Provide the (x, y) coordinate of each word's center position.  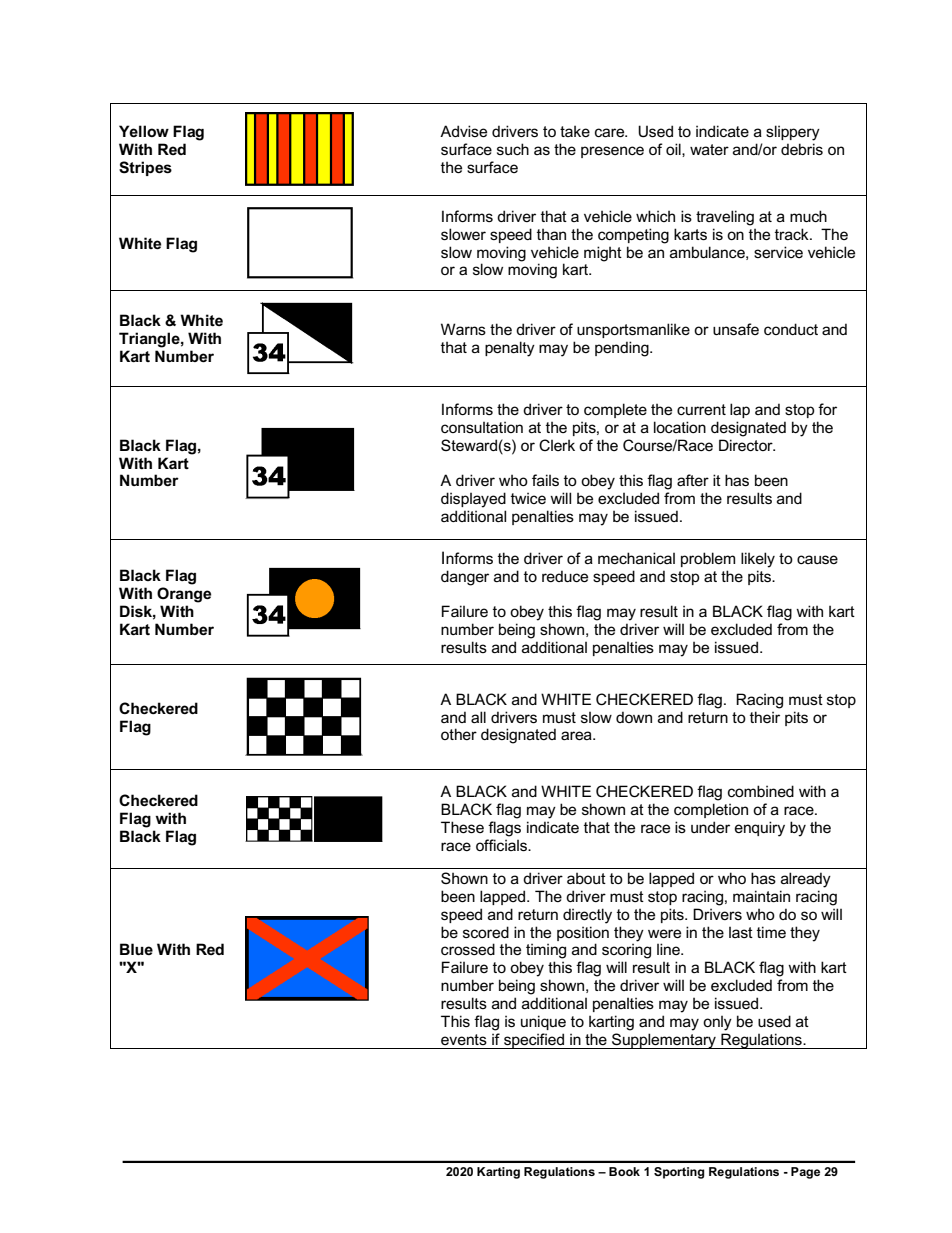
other (459, 734)
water (709, 149)
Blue (136, 949)
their (765, 717)
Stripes (145, 168)
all (478, 717)
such (513, 149)
